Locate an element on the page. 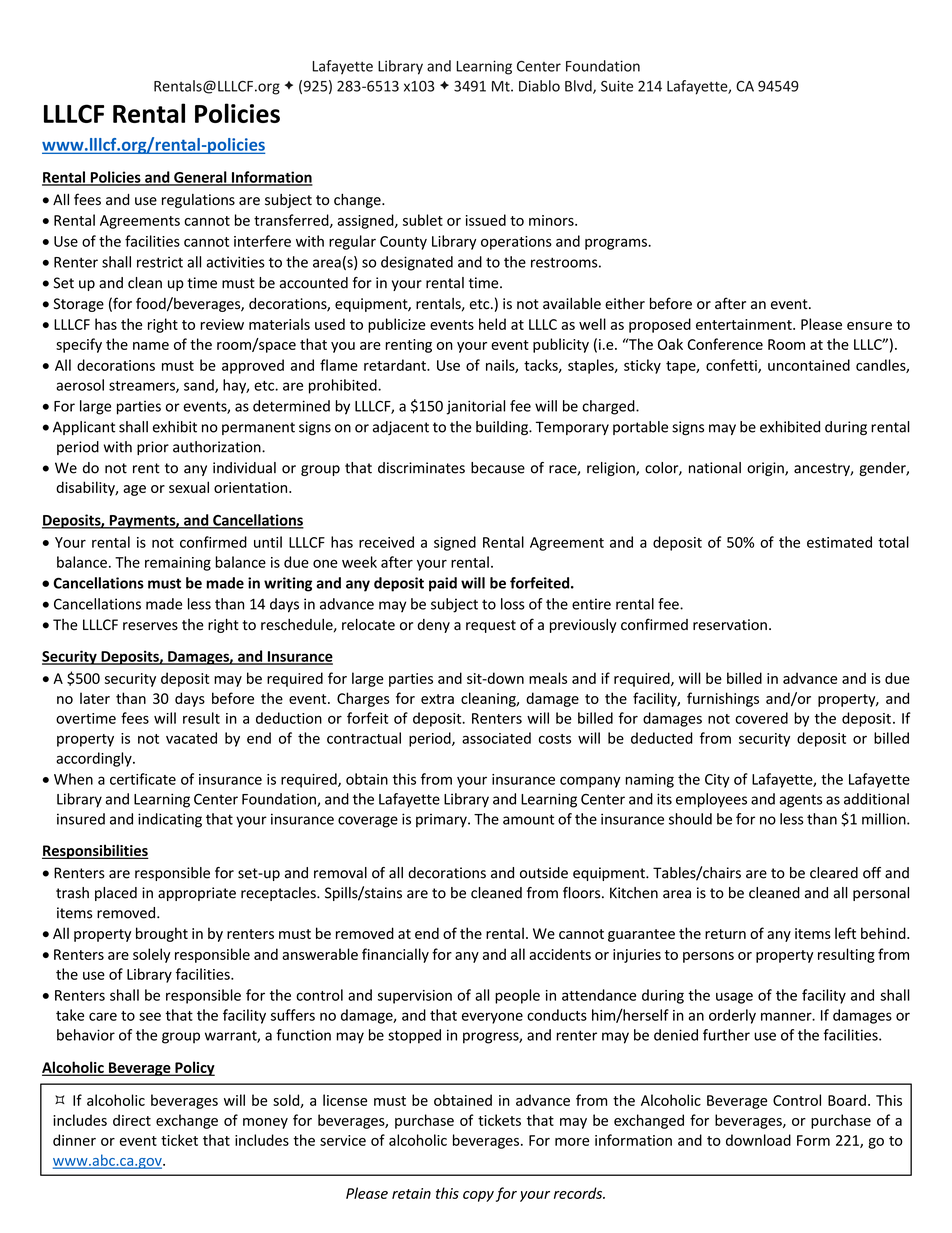 The height and width of the document is (1233, 952). Suite is located at coordinates (617, 86).
